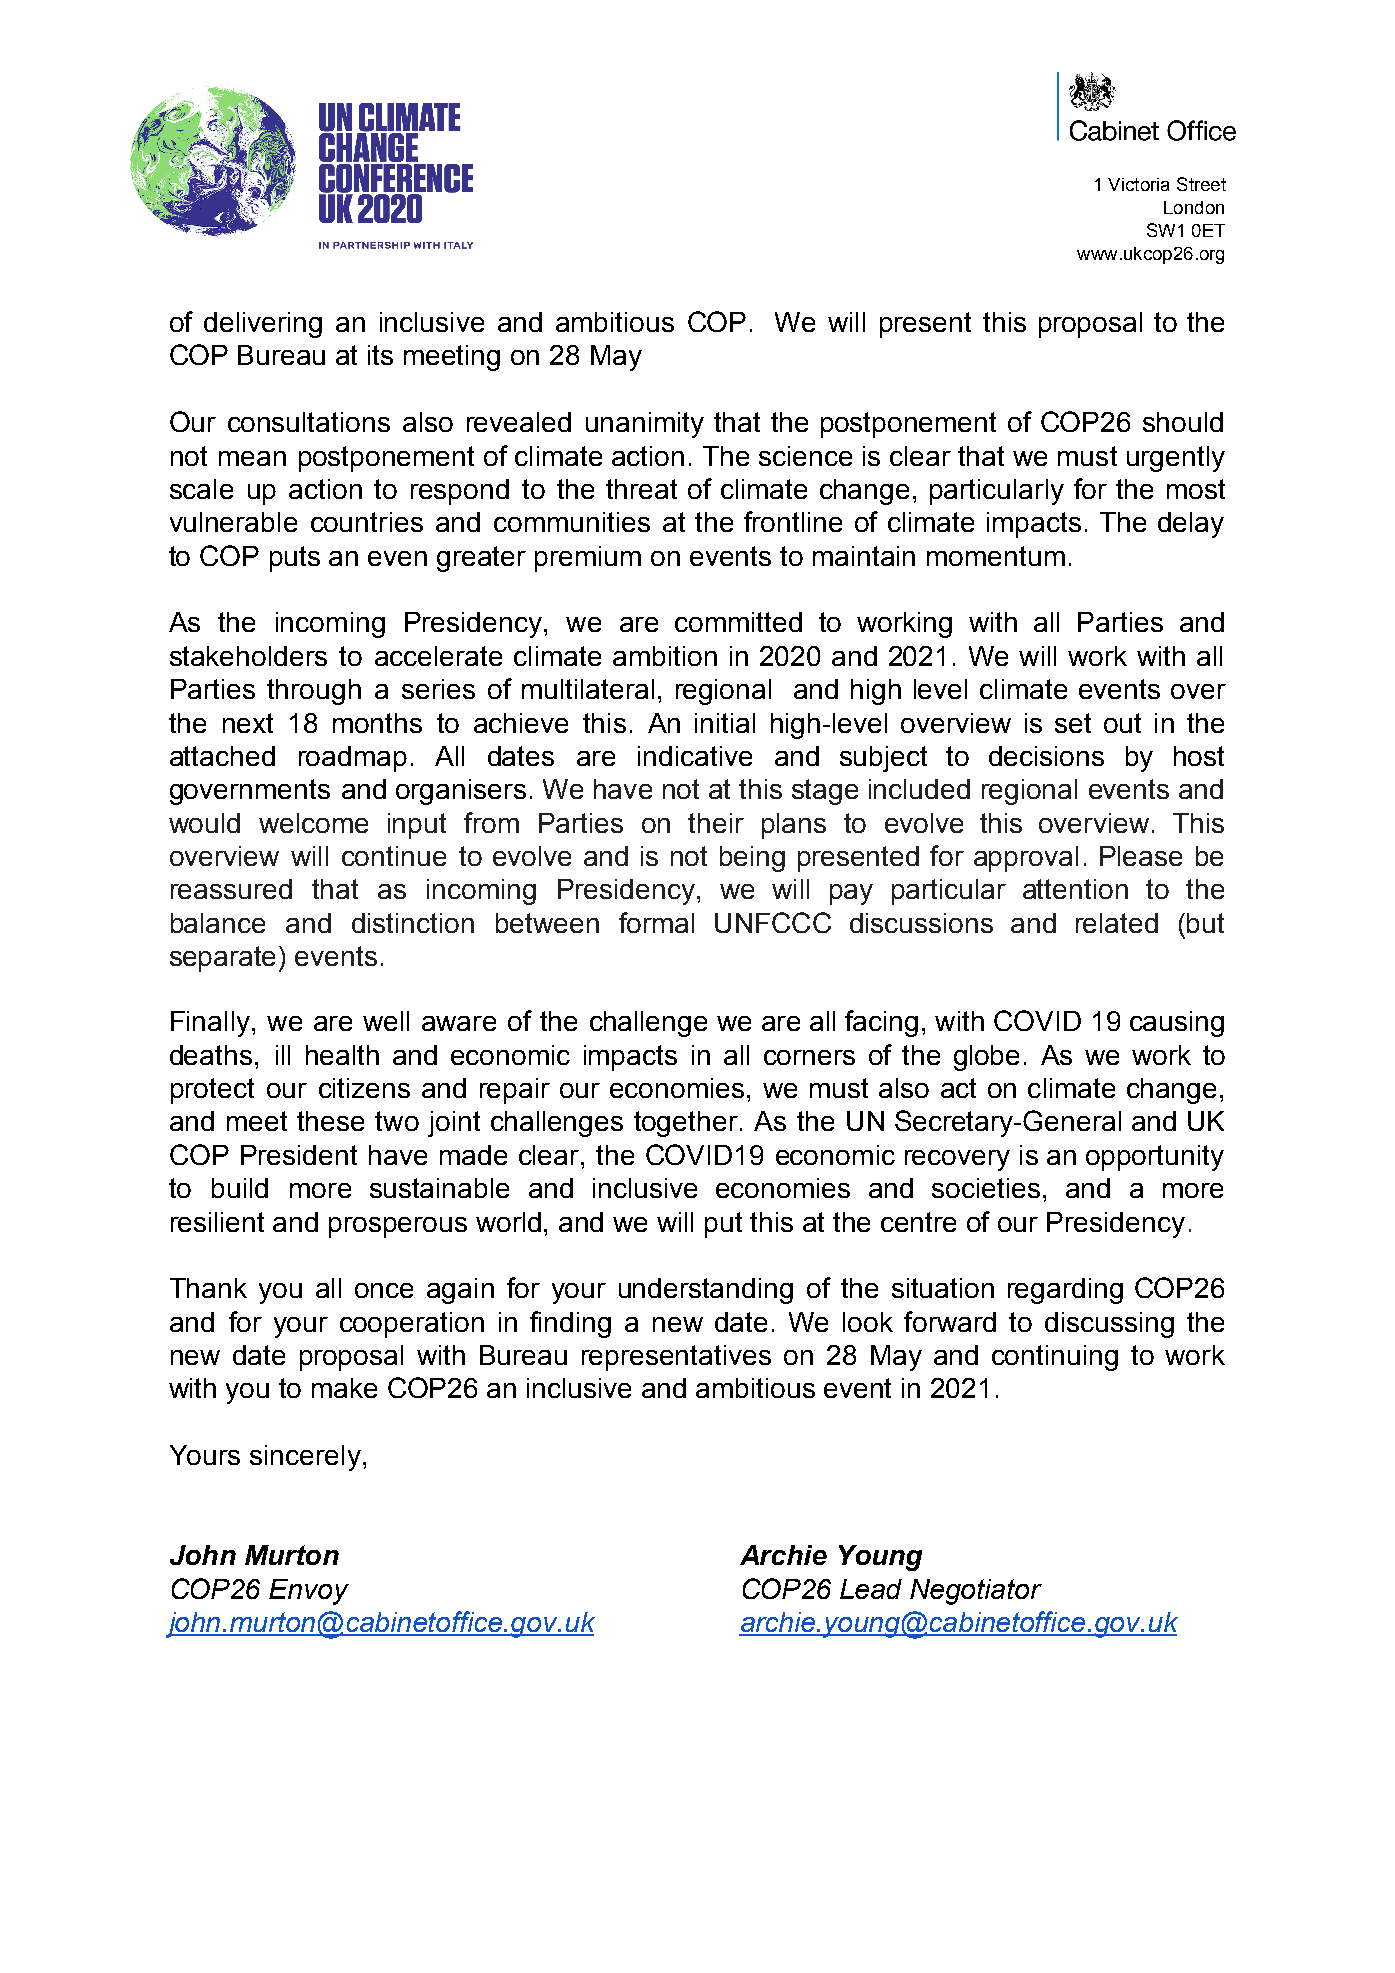 The height and width of the screenshot is (1973, 1395). Describe the element at coordinates (645, 425) in the screenshot. I see `unanimity` at that location.
